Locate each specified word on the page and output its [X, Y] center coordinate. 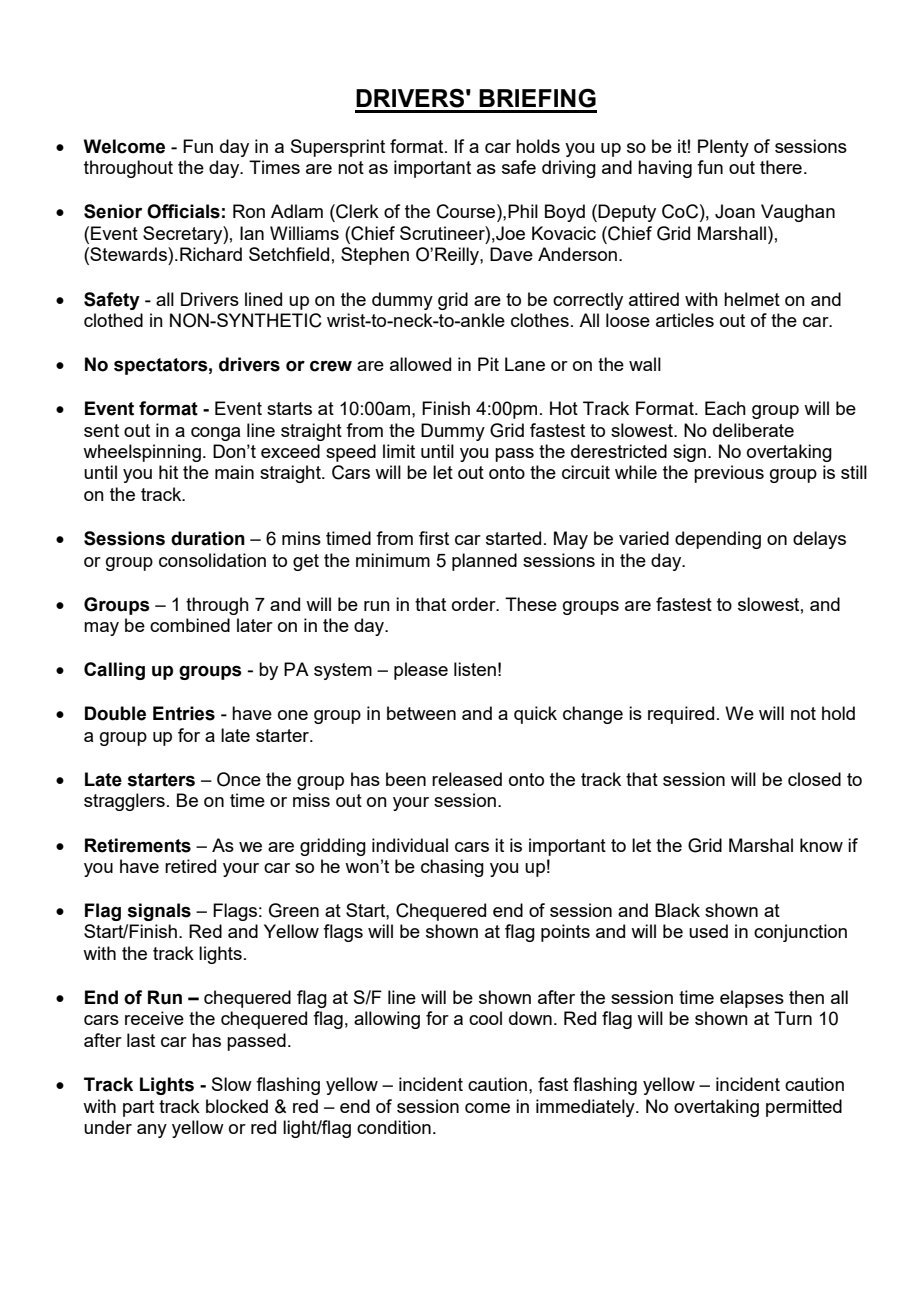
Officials [183, 211]
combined [190, 625]
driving [569, 169]
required [681, 715]
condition [394, 1127]
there [781, 167]
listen [475, 669]
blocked [237, 1106]
